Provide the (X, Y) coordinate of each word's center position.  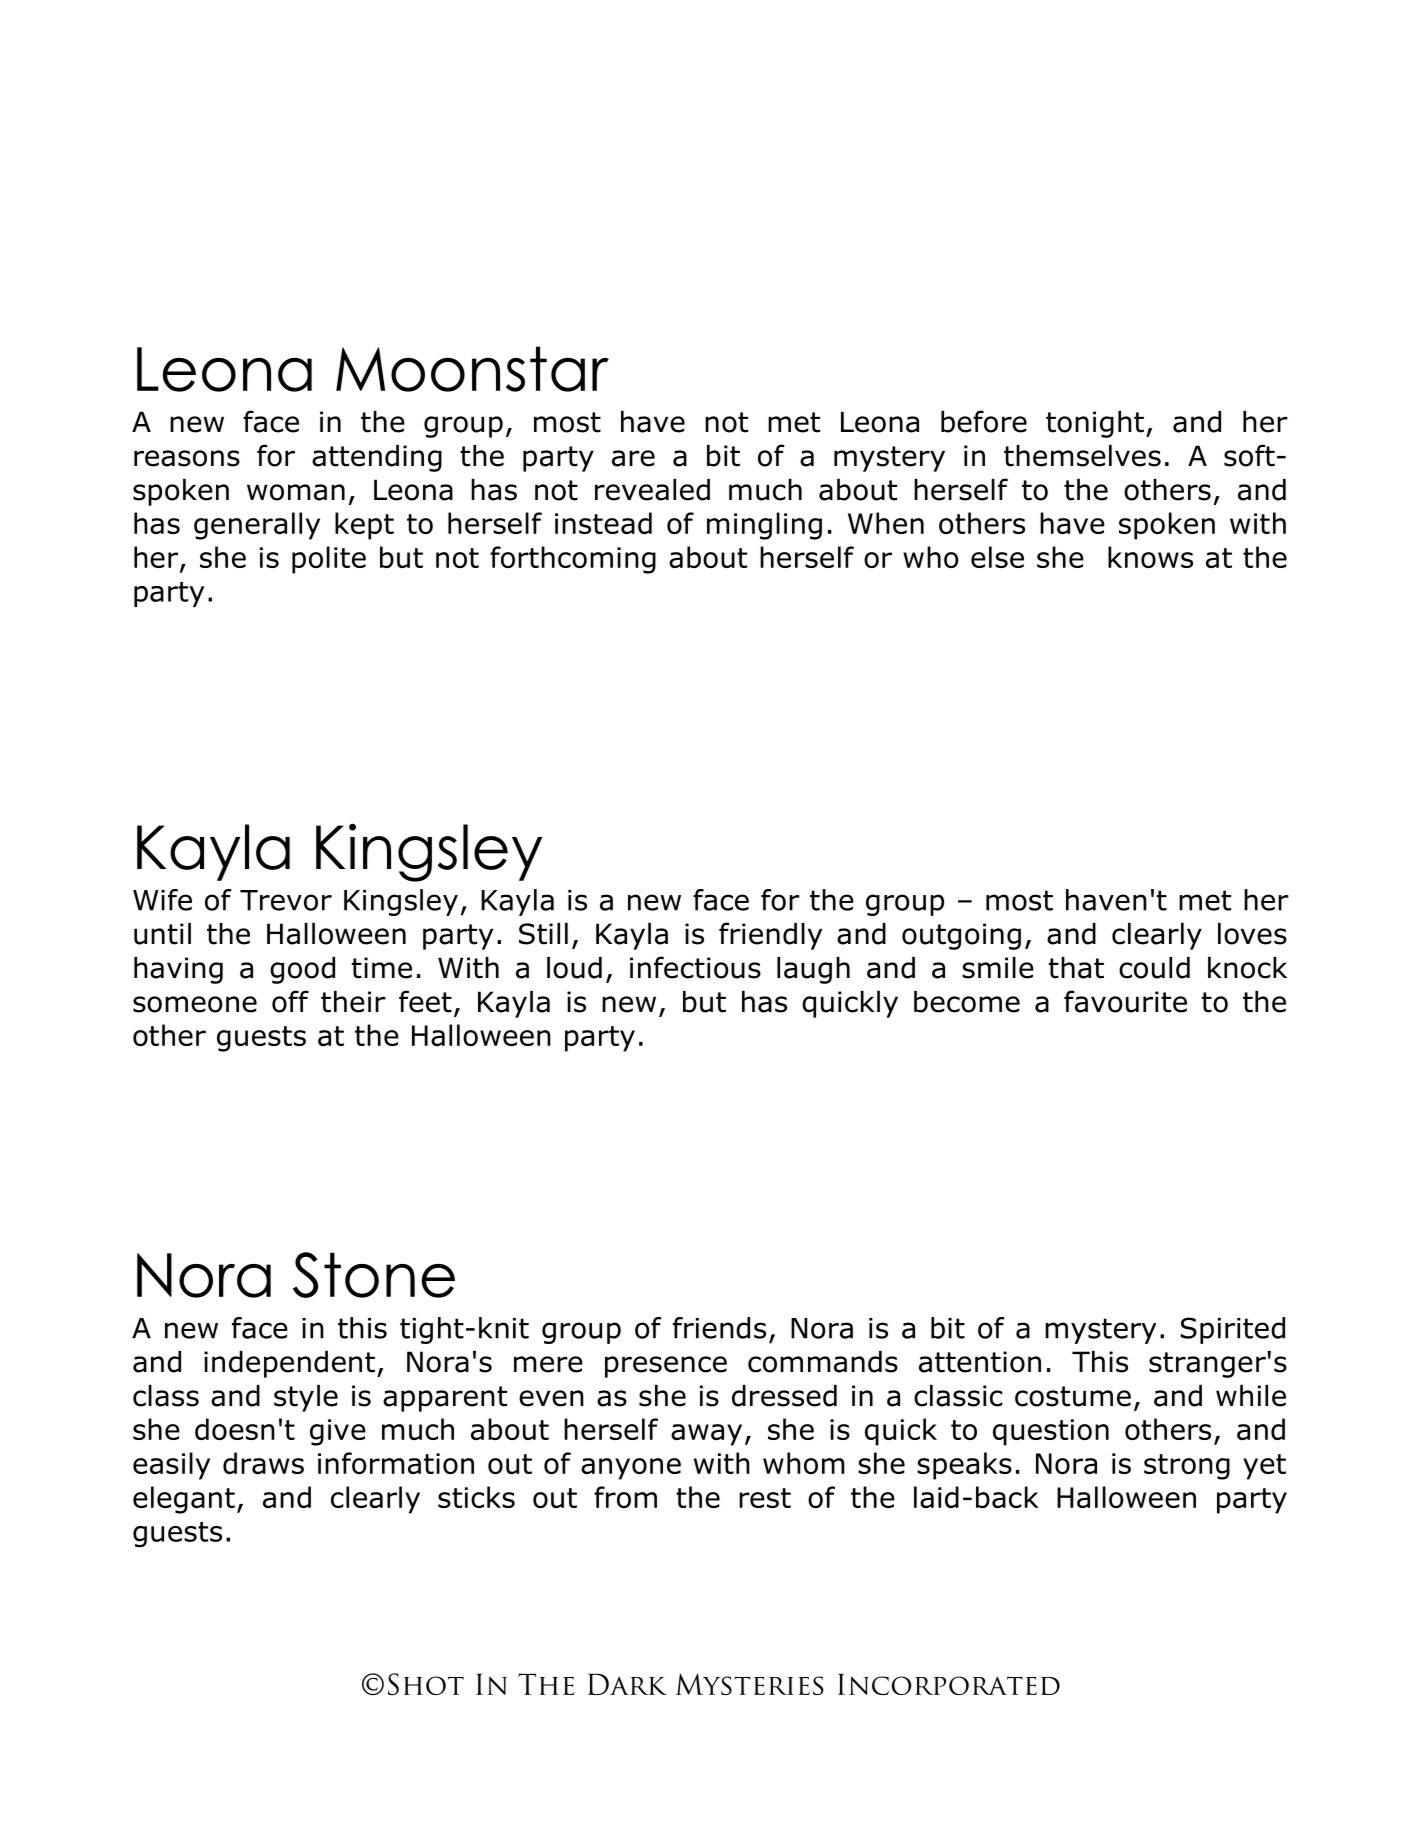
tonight (1095, 424)
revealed (652, 490)
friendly (770, 936)
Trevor (286, 900)
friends (719, 1328)
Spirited (1233, 1330)
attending (377, 458)
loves (1252, 934)
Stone (374, 1275)
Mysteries (750, 1684)
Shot (426, 1684)
